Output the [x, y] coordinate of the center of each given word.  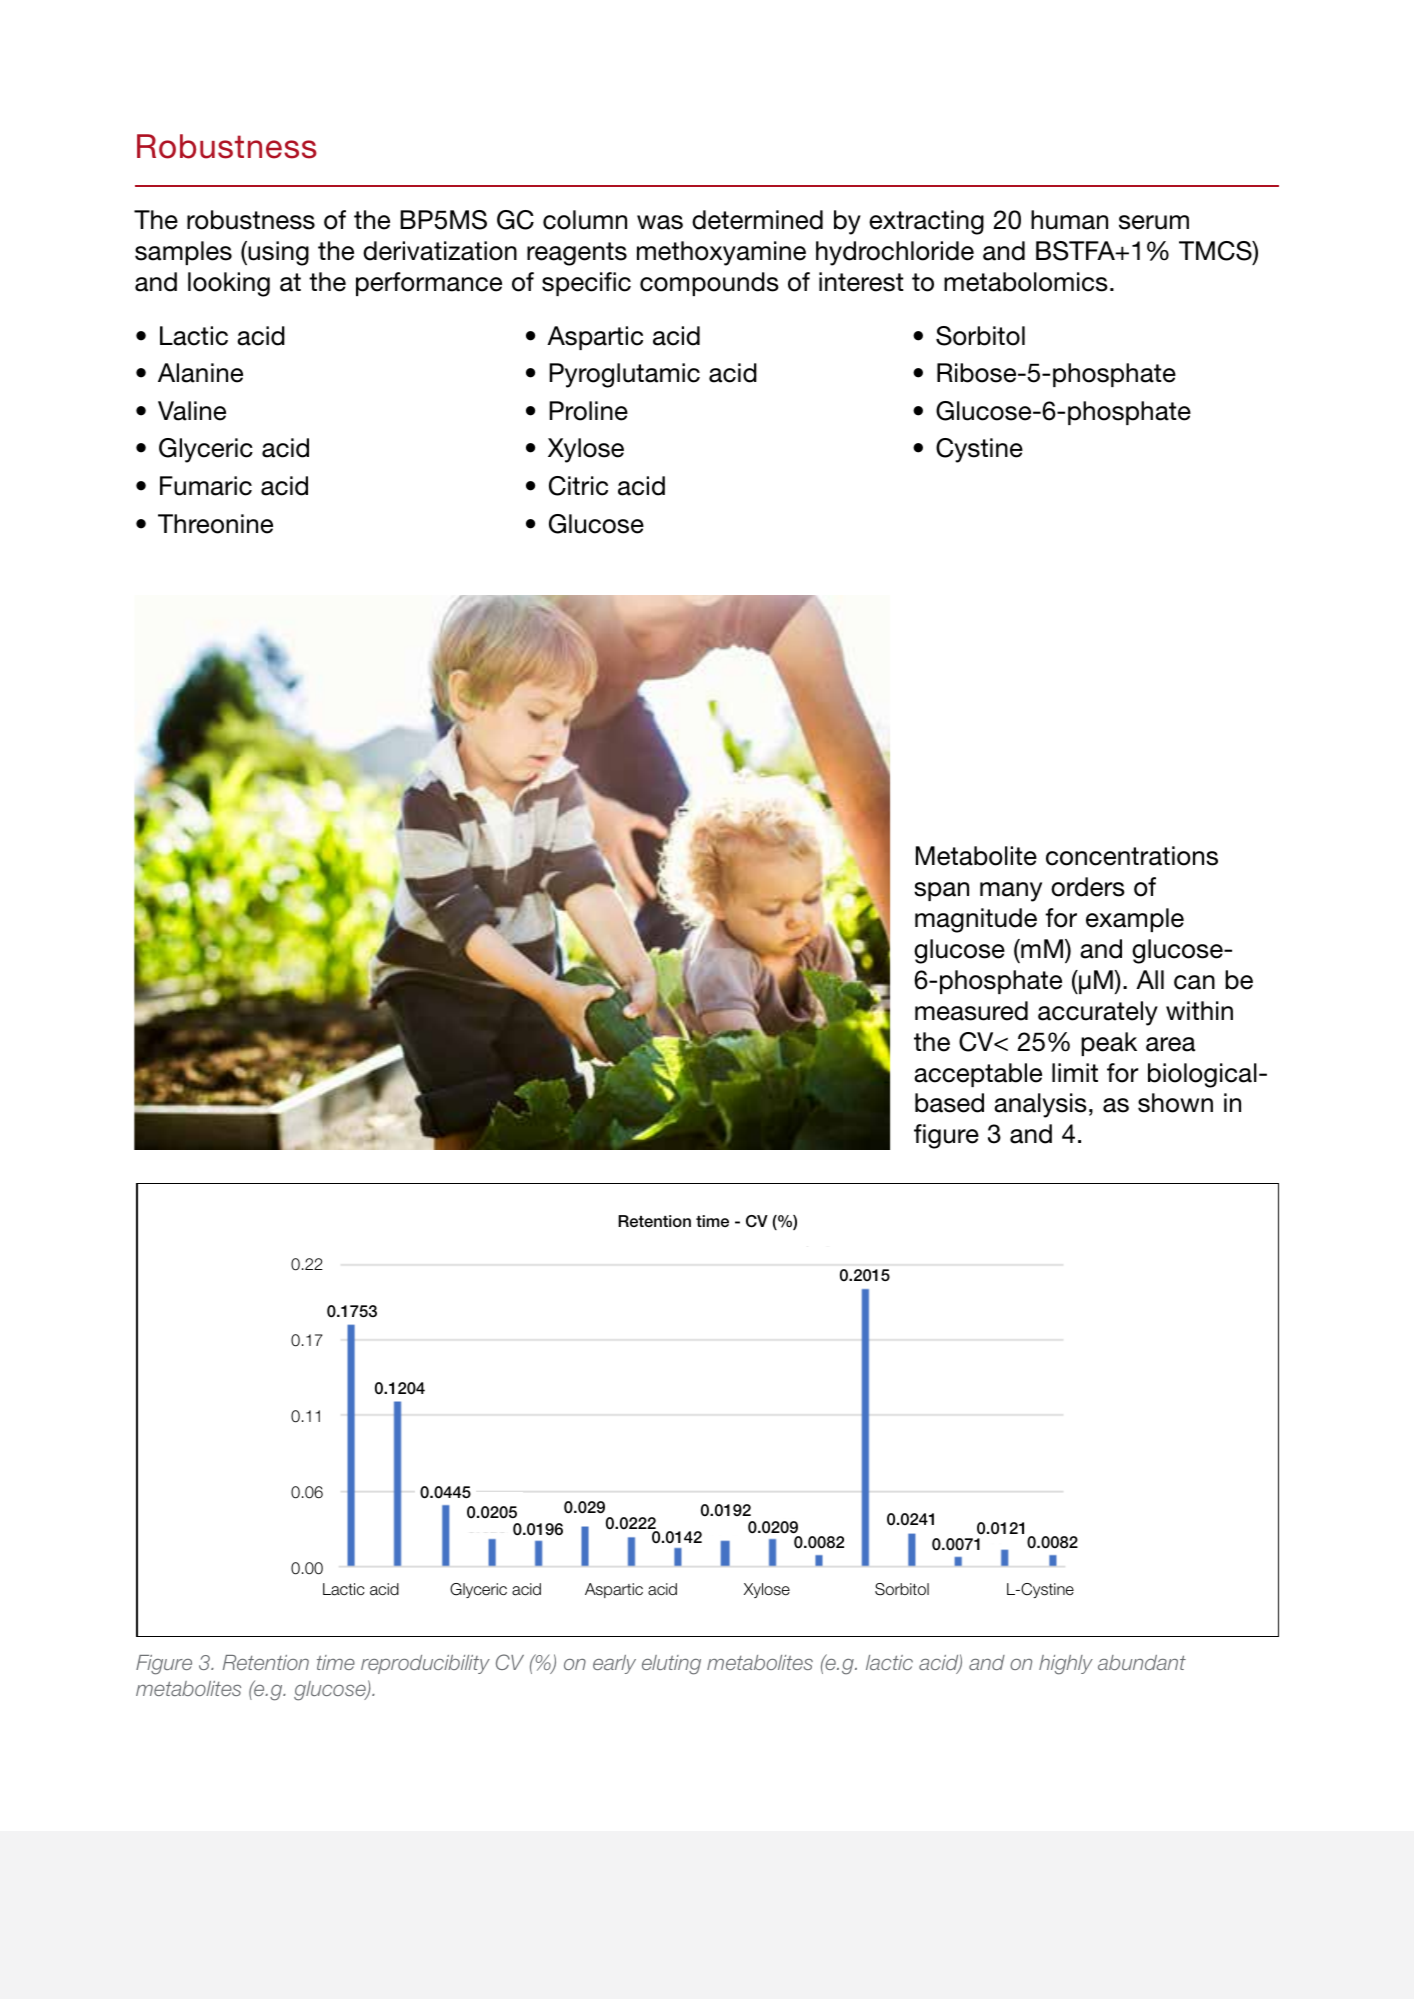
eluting [671, 1665]
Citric [578, 486]
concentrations [1132, 856]
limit [1075, 1072]
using [277, 253]
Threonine [215, 524]
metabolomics [1026, 282]
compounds [709, 284]
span [941, 891]
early [614, 1664]
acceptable [978, 1075]
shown [1175, 1103]
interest [861, 282]
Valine [192, 411]
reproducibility [425, 1664]
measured [971, 1011]
